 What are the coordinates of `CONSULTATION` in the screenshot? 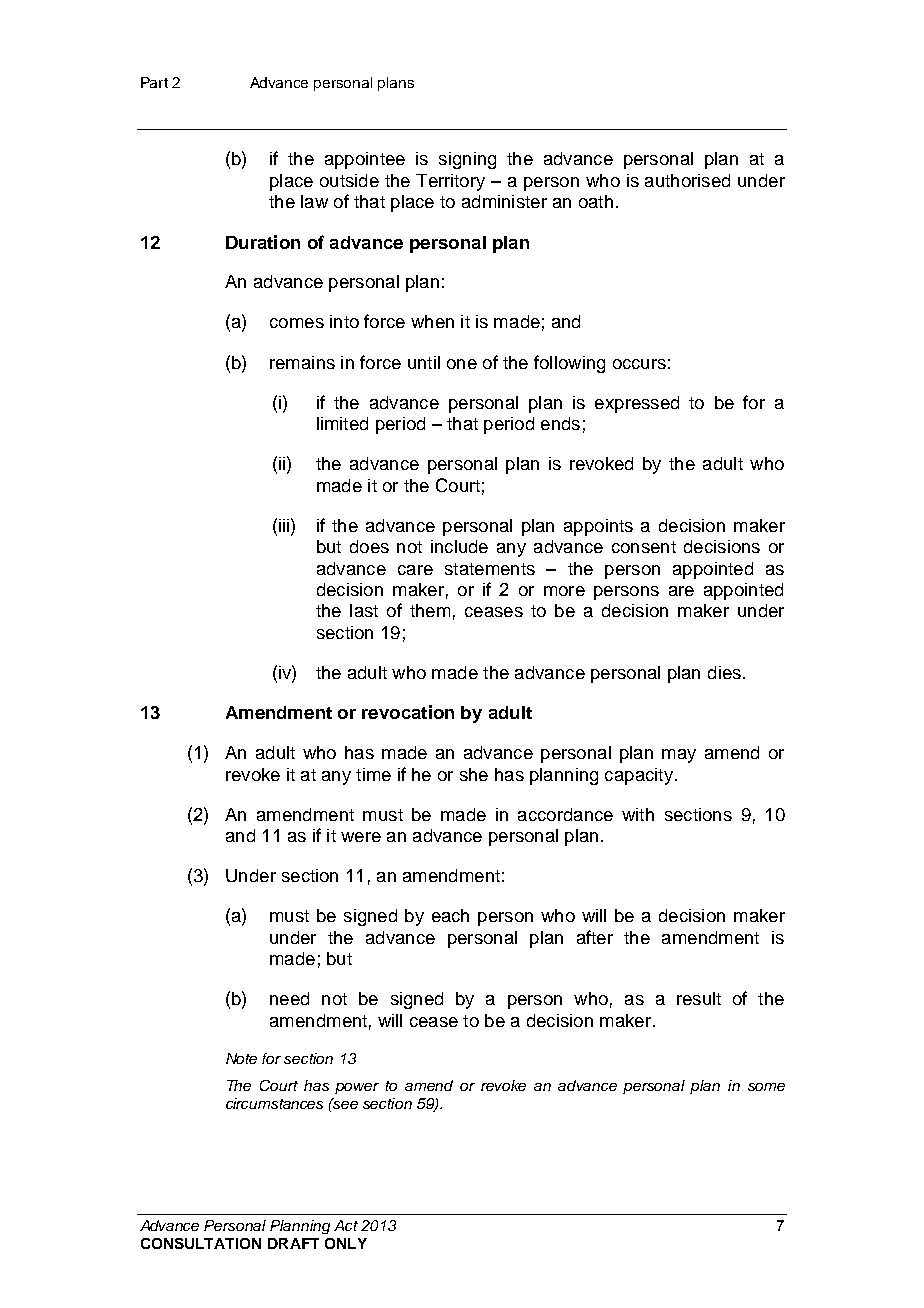 It's located at (201, 1243).
